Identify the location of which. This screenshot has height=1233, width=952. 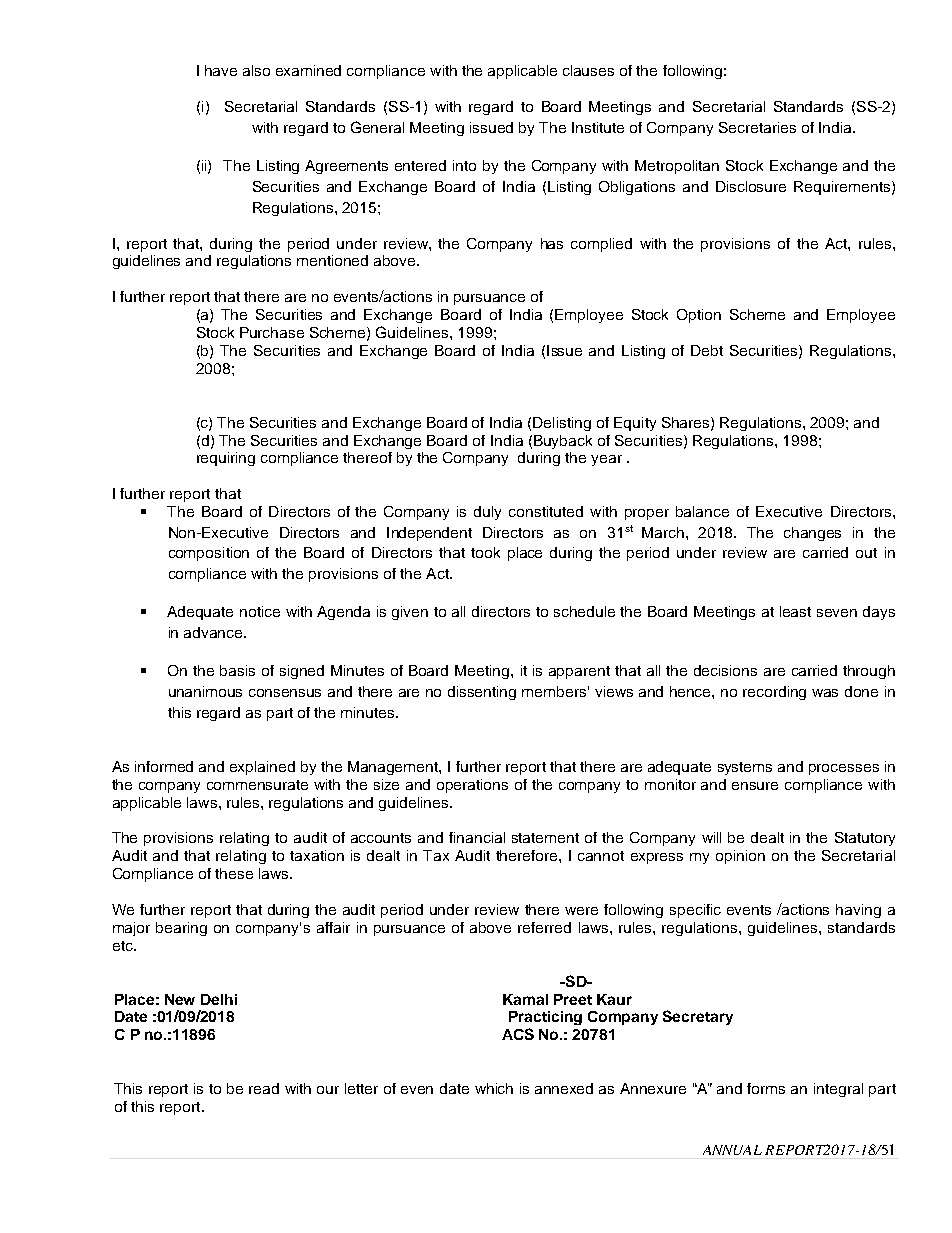
(494, 1088).
